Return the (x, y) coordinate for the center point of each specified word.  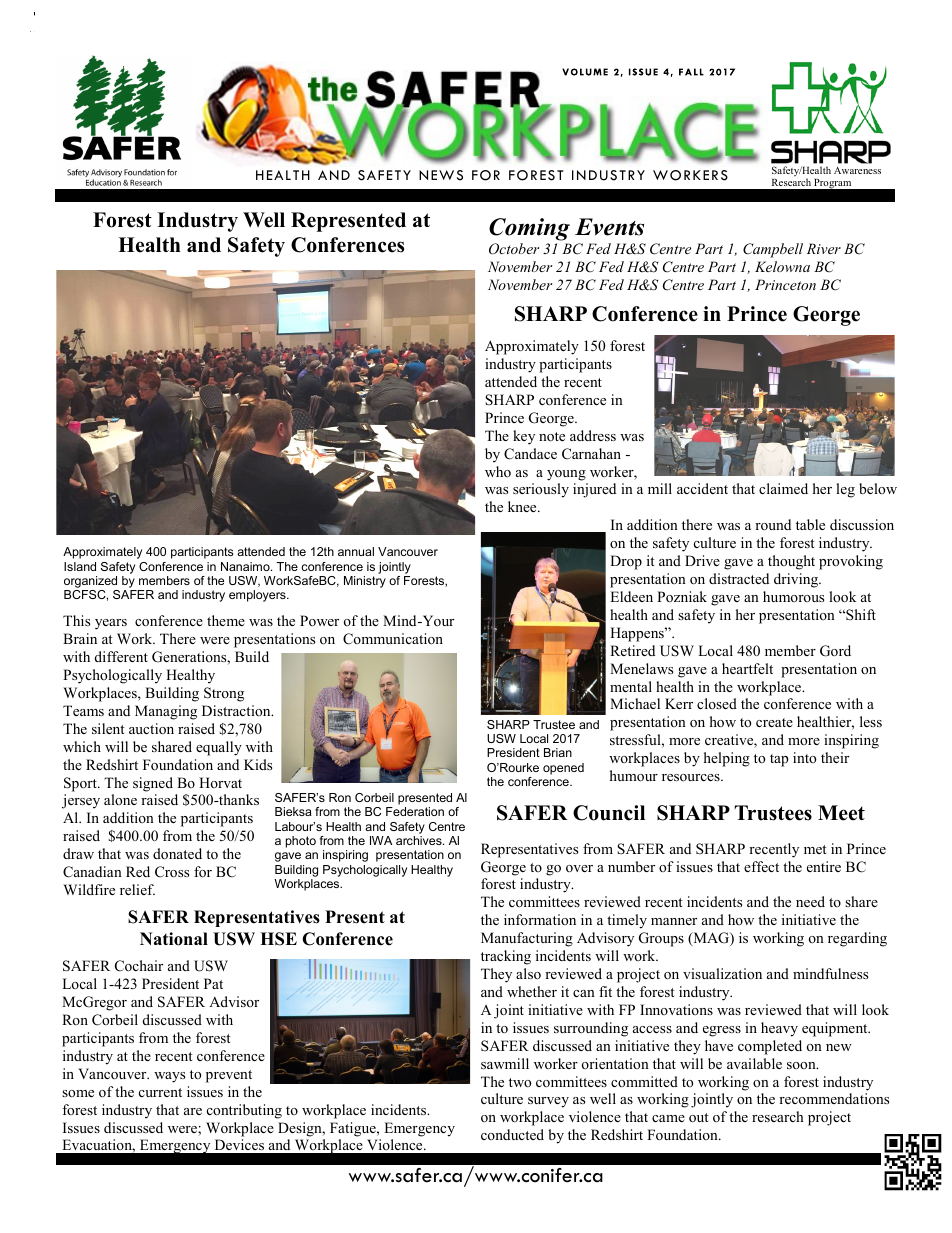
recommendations (834, 1098)
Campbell (773, 250)
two (520, 1082)
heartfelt (747, 668)
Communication (393, 639)
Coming (529, 229)
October (514, 249)
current (160, 1092)
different (121, 656)
